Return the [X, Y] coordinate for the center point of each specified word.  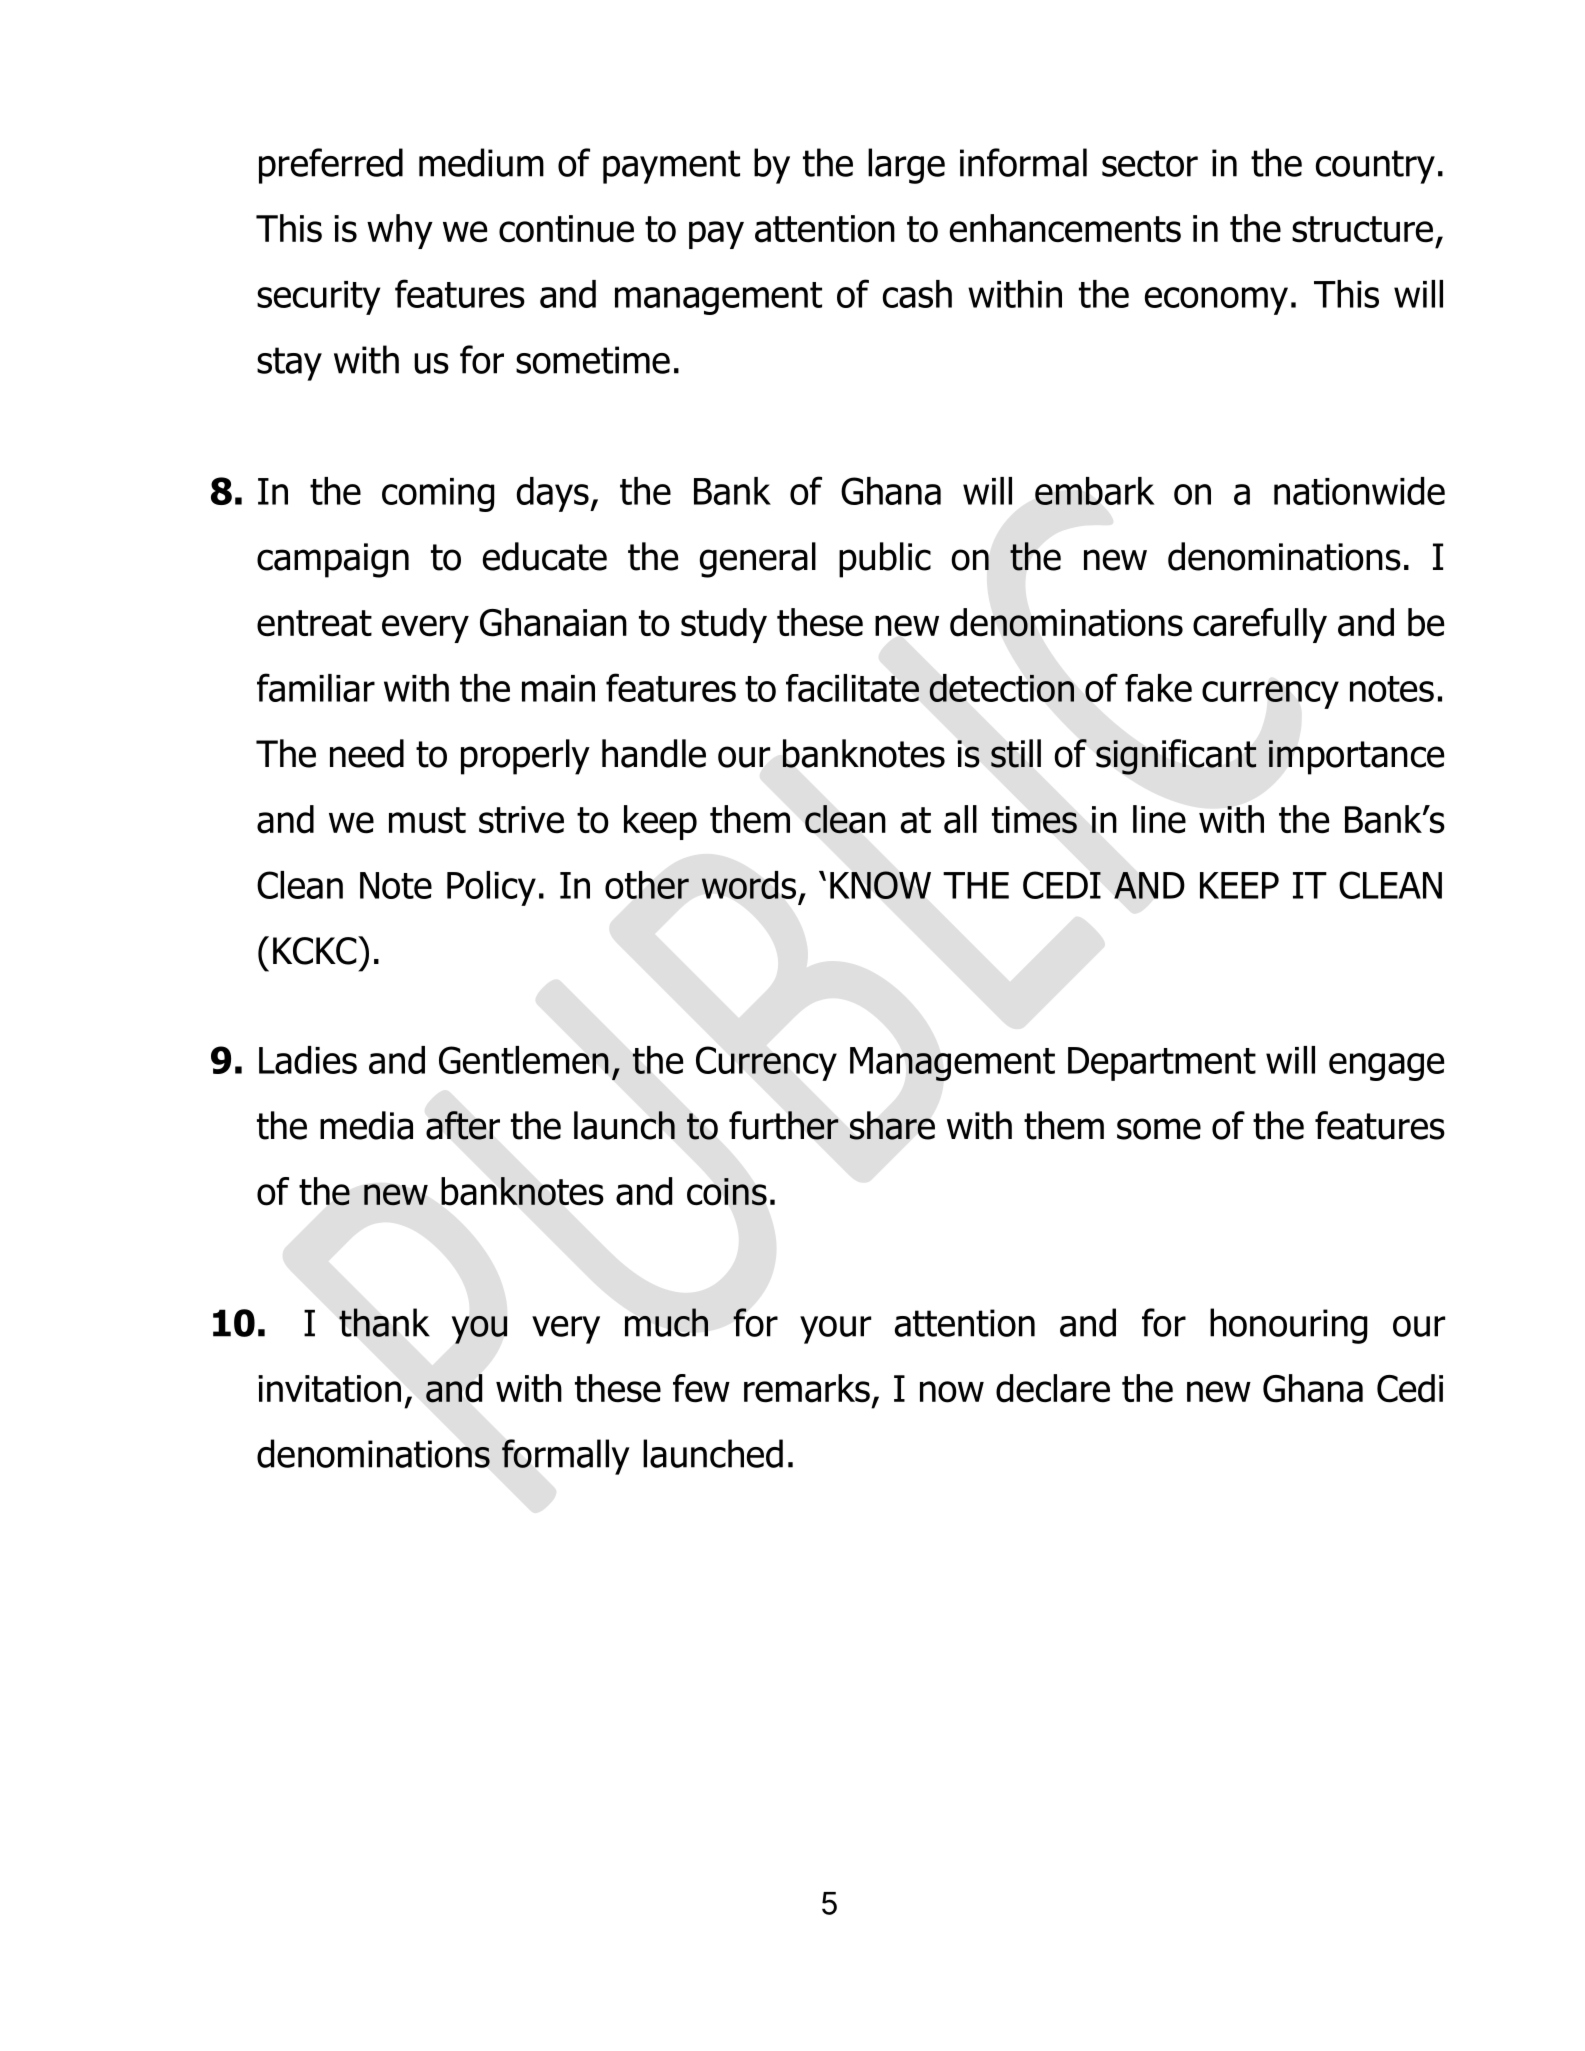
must [427, 820]
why [400, 231]
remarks [807, 1388]
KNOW [880, 885]
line [1159, 819]
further [784, 1125]
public [885, 560]
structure [1362, 229]
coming [438, 495]
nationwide [1359, 491]
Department [1162, 1064]
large [906, 166]
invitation [329, 1389]
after [463, 1125]
